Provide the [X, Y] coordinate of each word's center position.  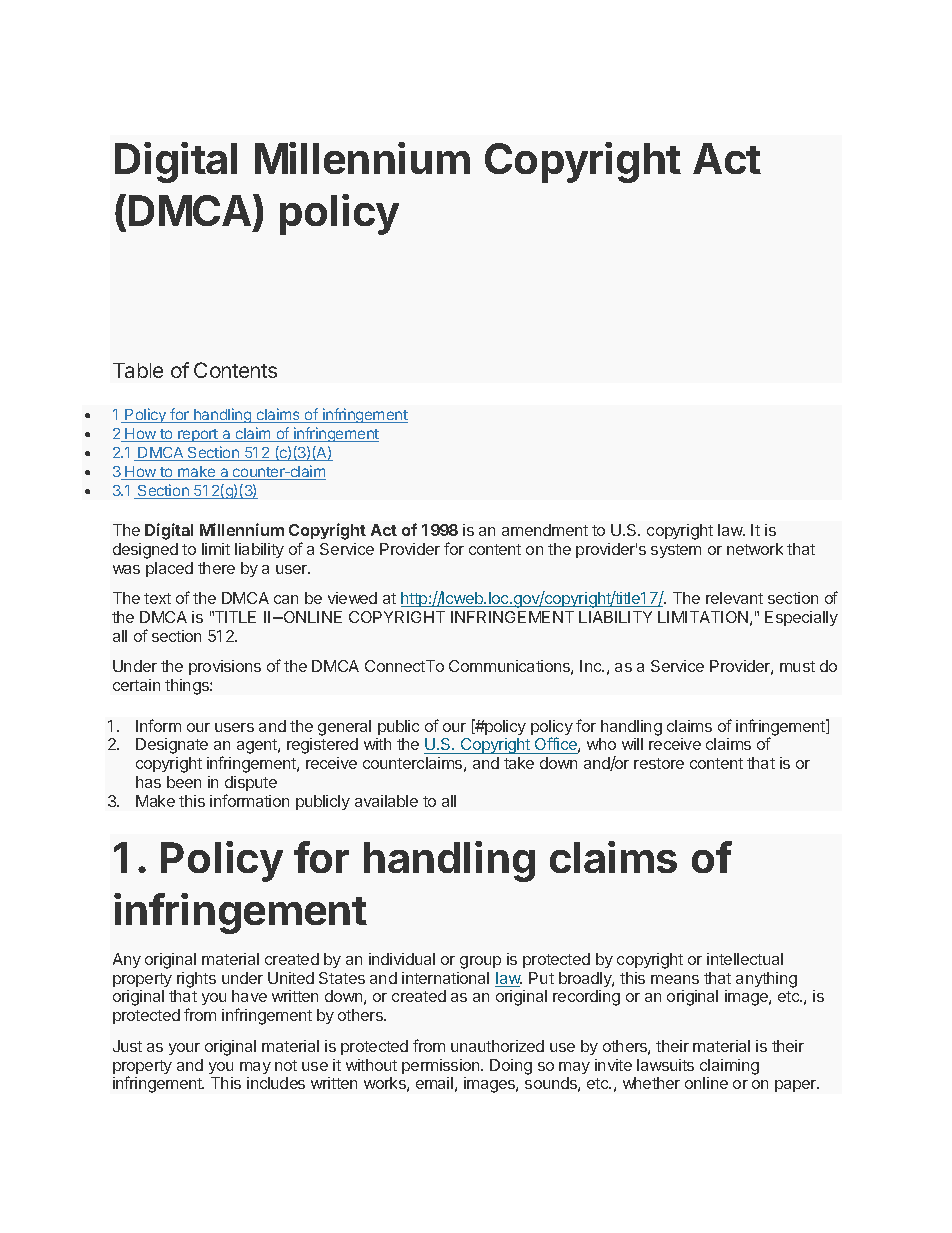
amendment [545, 530]
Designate [172, 746]
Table [138, 370]
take [519, 763]
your [184, 1049]
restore [659, 763]
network [755, 549]
